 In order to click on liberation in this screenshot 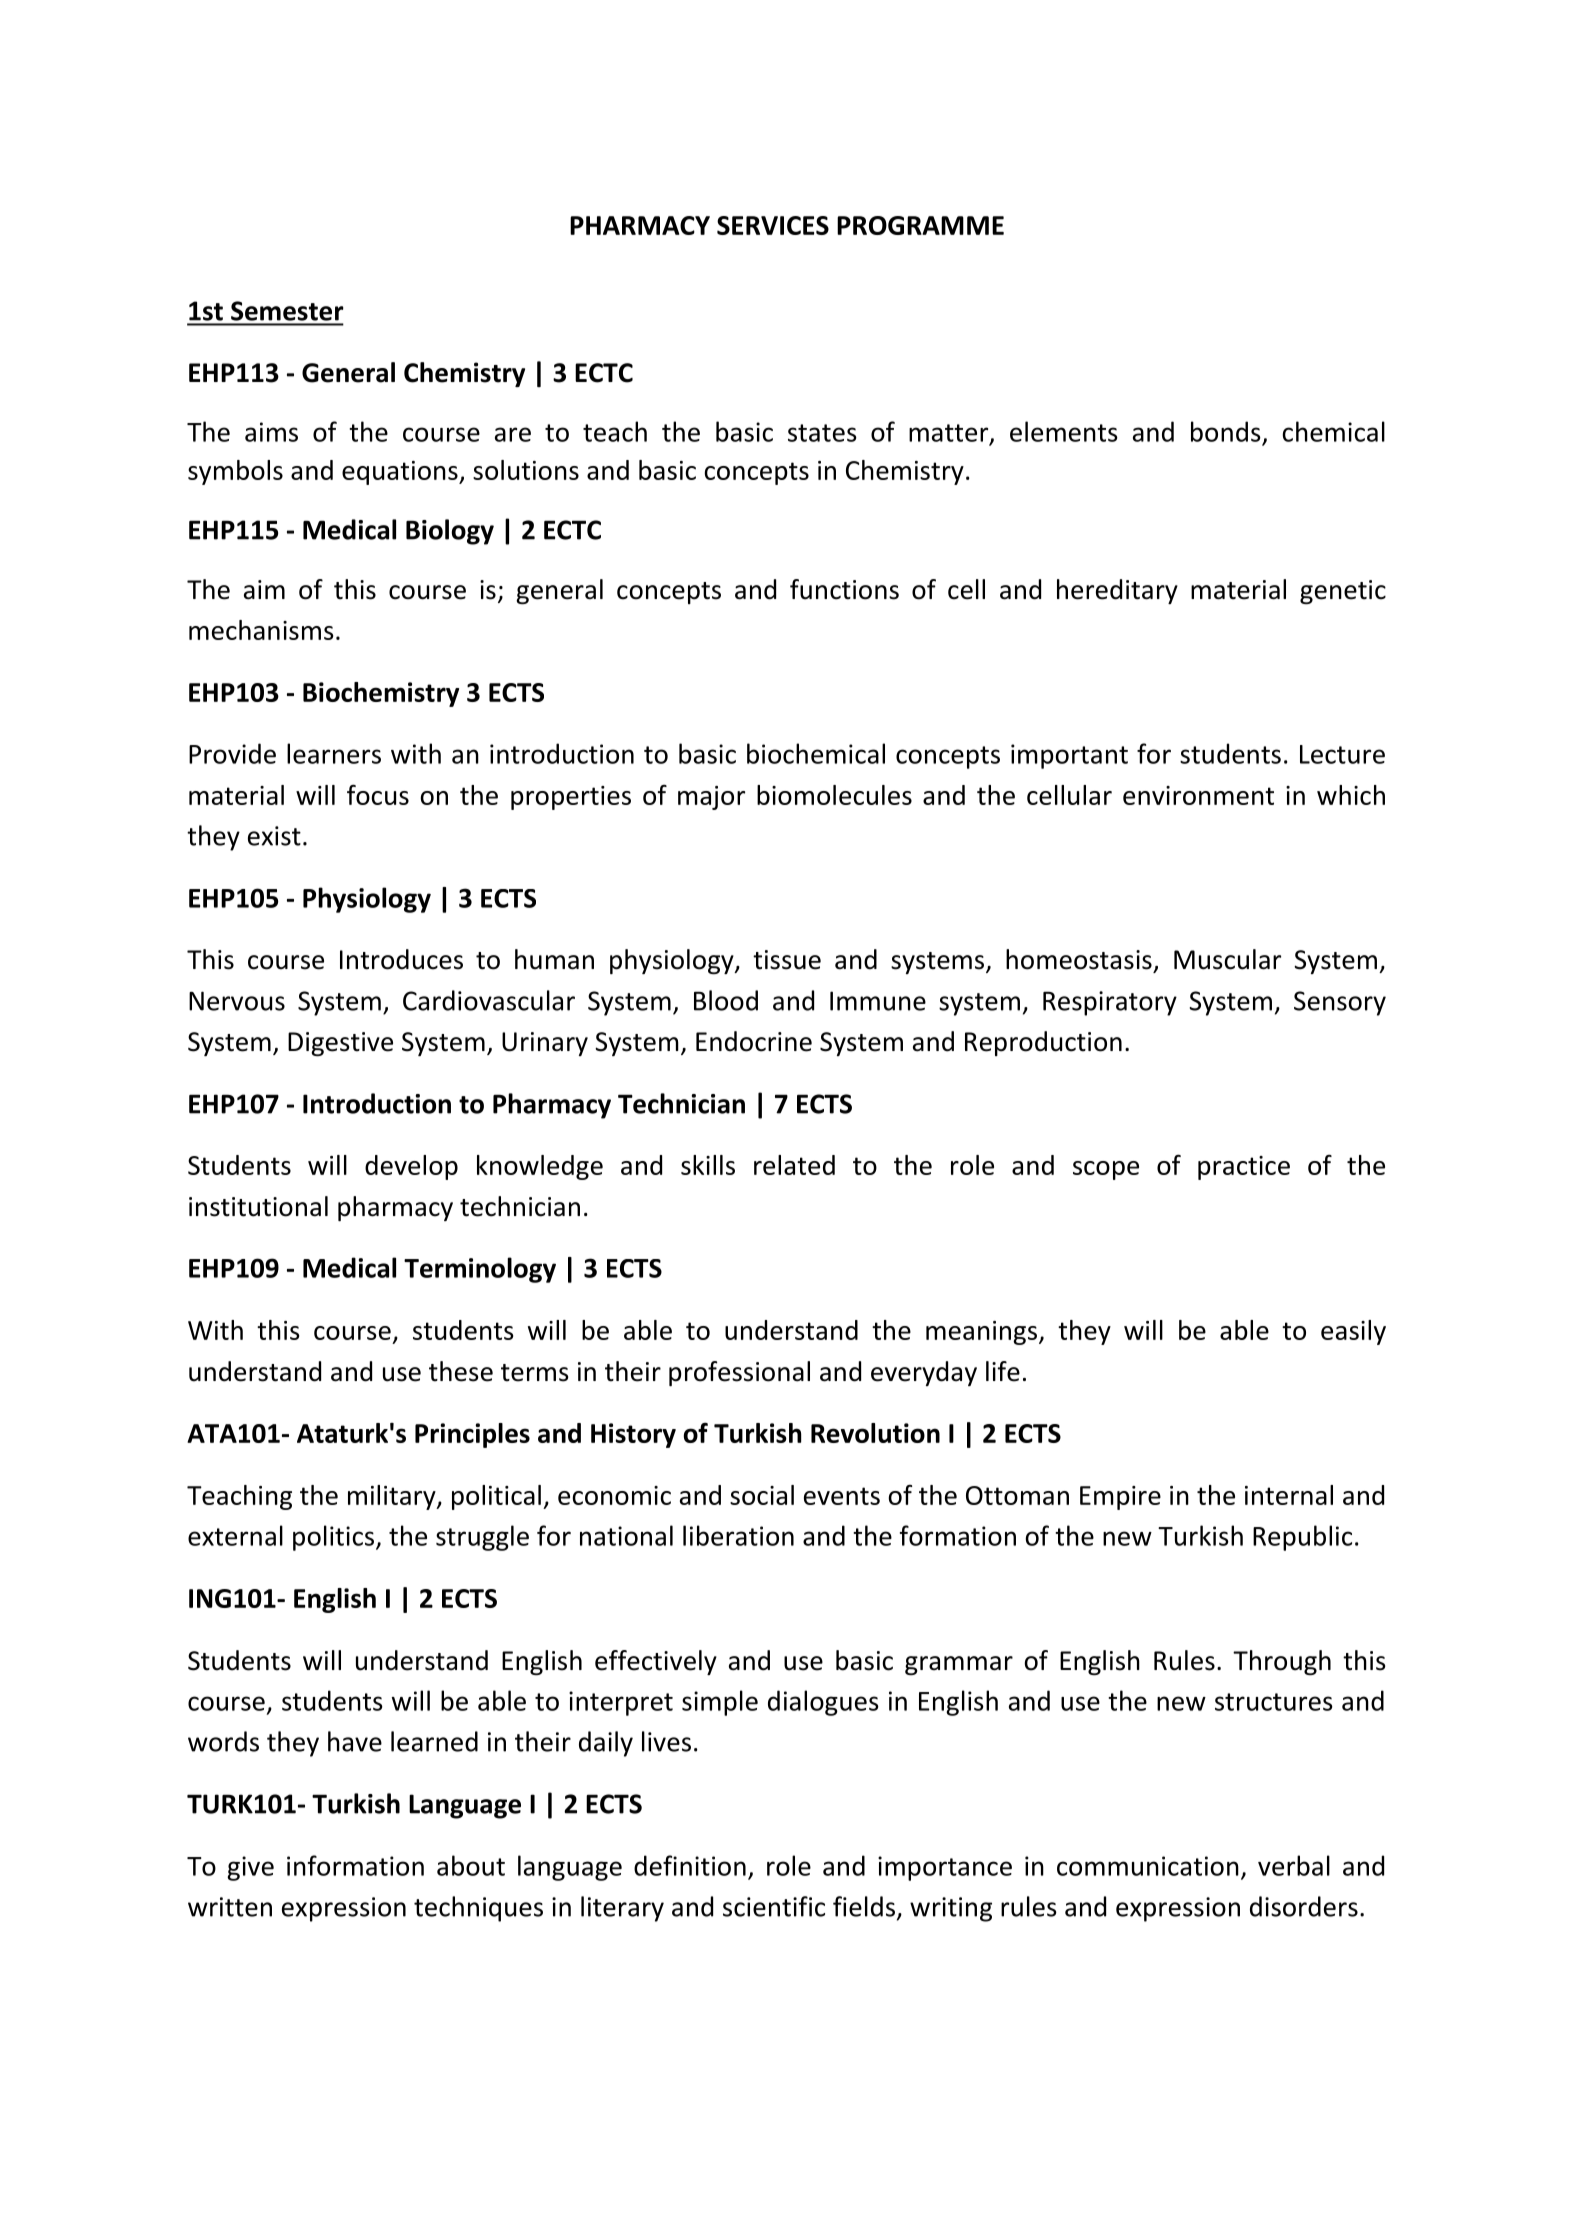, I will do `click(738, 1535)`.
